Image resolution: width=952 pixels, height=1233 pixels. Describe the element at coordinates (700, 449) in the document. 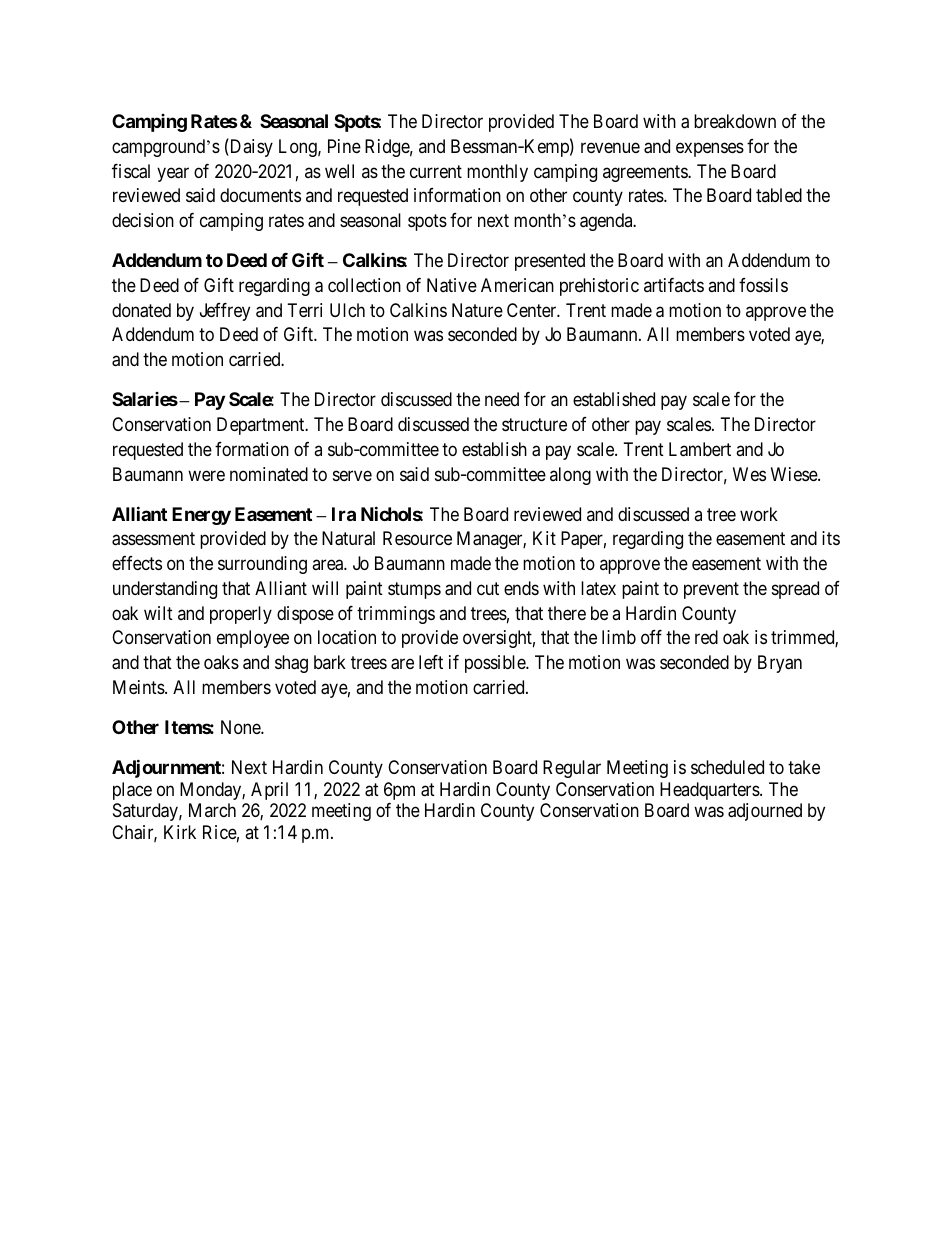

I see `Lambert` at that location.
